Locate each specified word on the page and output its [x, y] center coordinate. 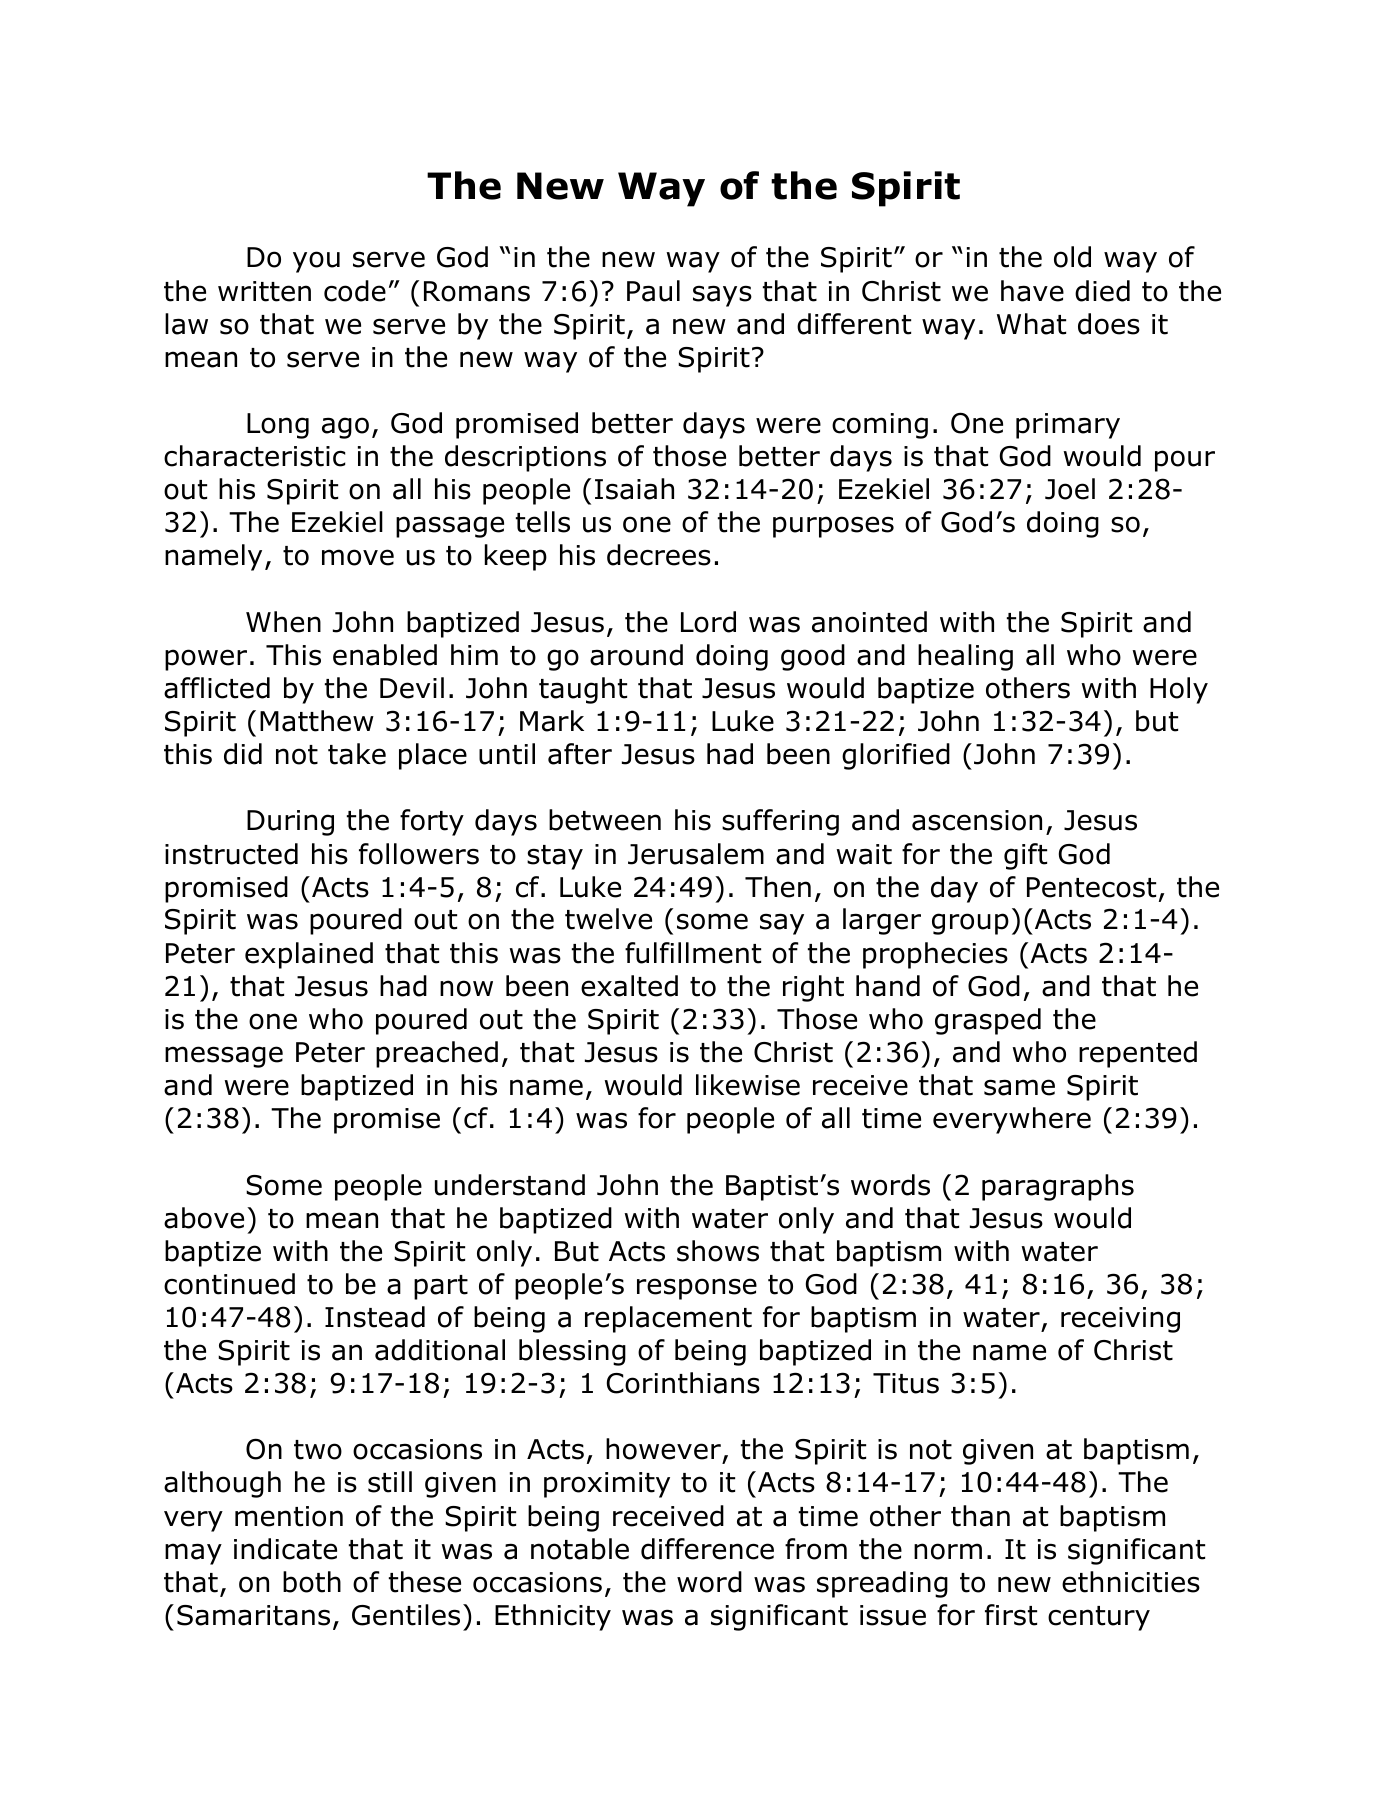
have [1032, 291]
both [312, 1582]
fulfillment [693, 953]
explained [309, 955]
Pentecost [1091, 887]
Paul [653, 291]
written [264, 291]
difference [707, 1549]
